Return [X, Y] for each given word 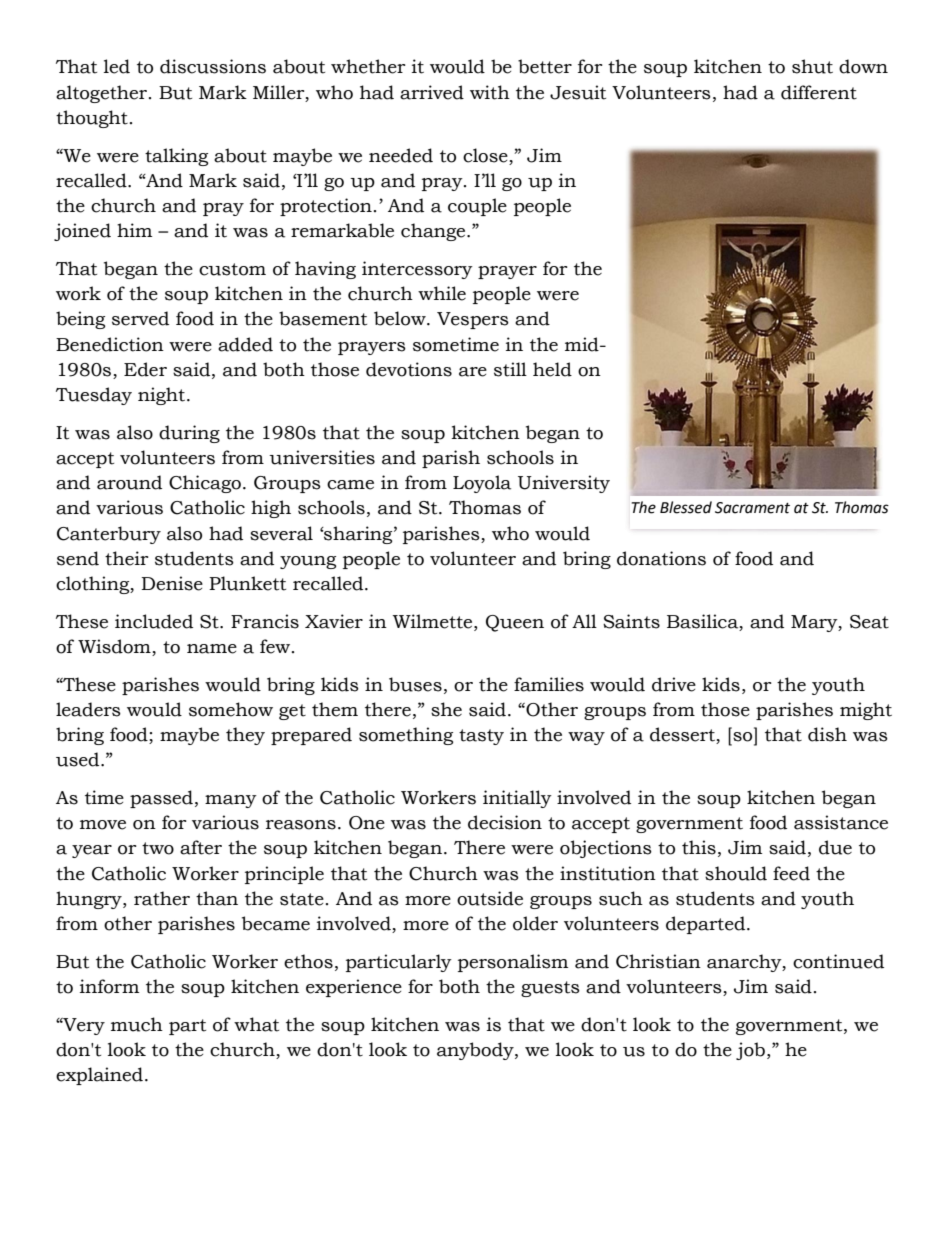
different [819, 92]
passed [161, 799]
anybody [476, 1051]
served [140, 318]
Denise [172, 583]
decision [505, 822]
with [490, 92]
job [750, 1051]
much [137, 1024]
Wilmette [434, 621]
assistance [841, 822]
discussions [213, 66]
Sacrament [752, 508]
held [552, 369]
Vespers [473, 320]
